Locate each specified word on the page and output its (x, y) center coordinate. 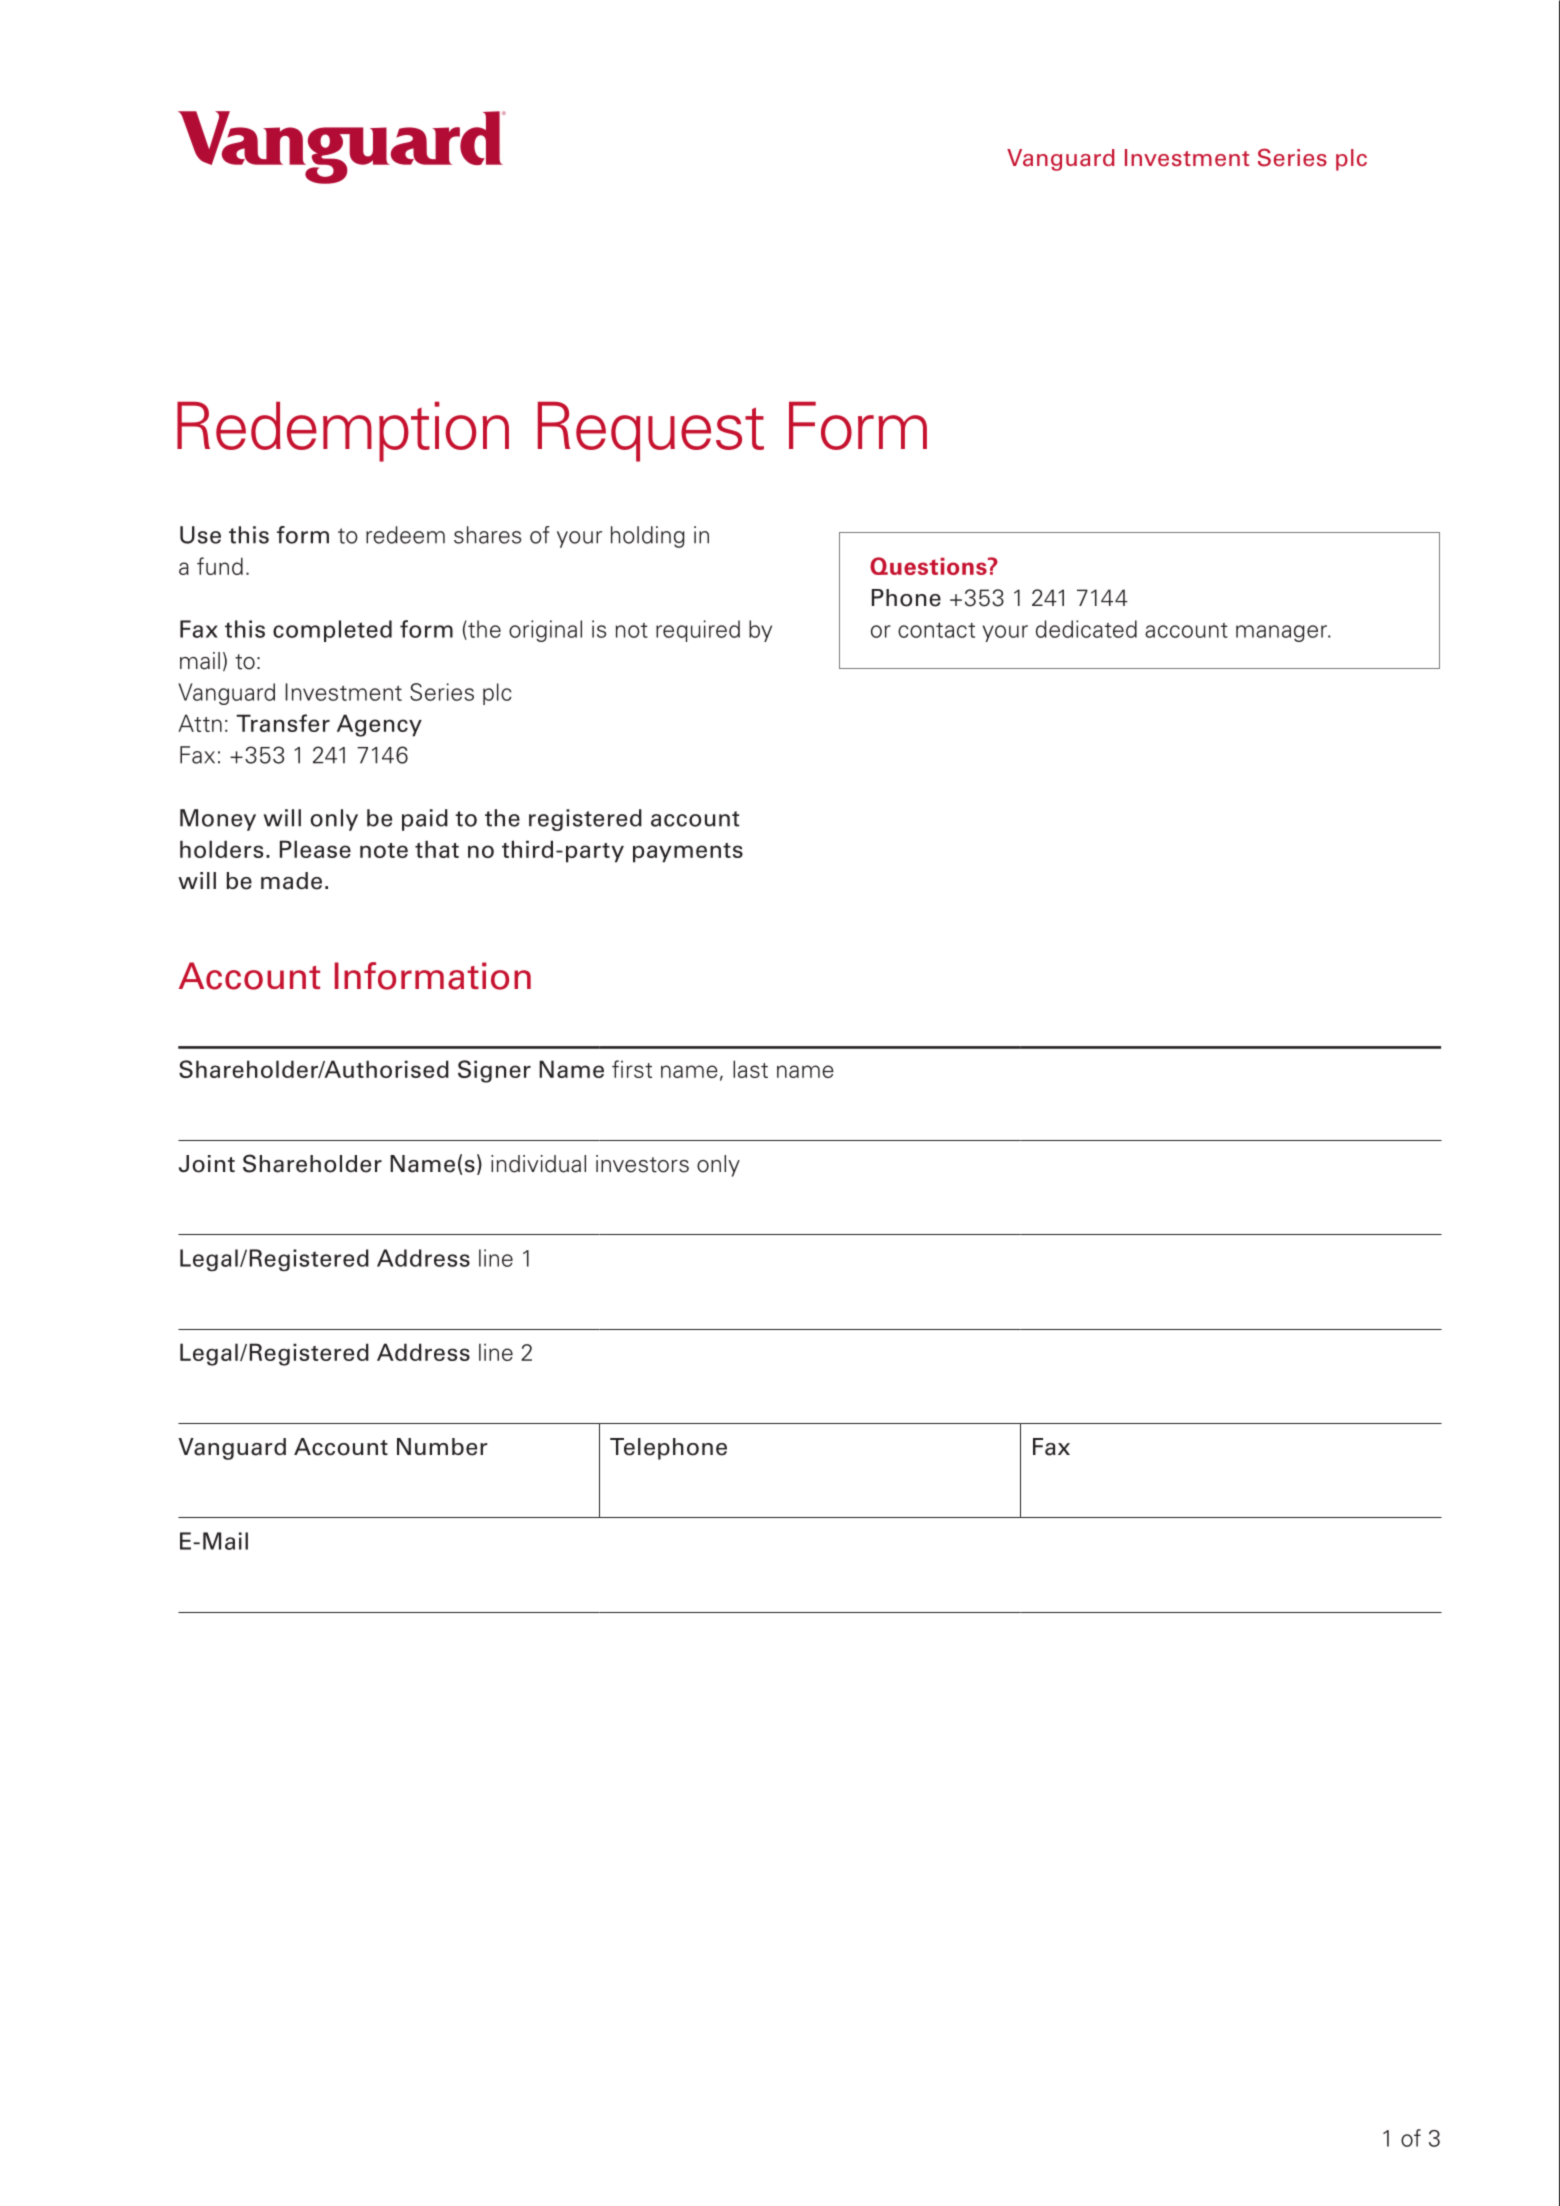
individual (538, 1164)
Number (442, 1447)
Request (651, 431)
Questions (929, 566)
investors (642, 1164)
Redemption (343, 431)
